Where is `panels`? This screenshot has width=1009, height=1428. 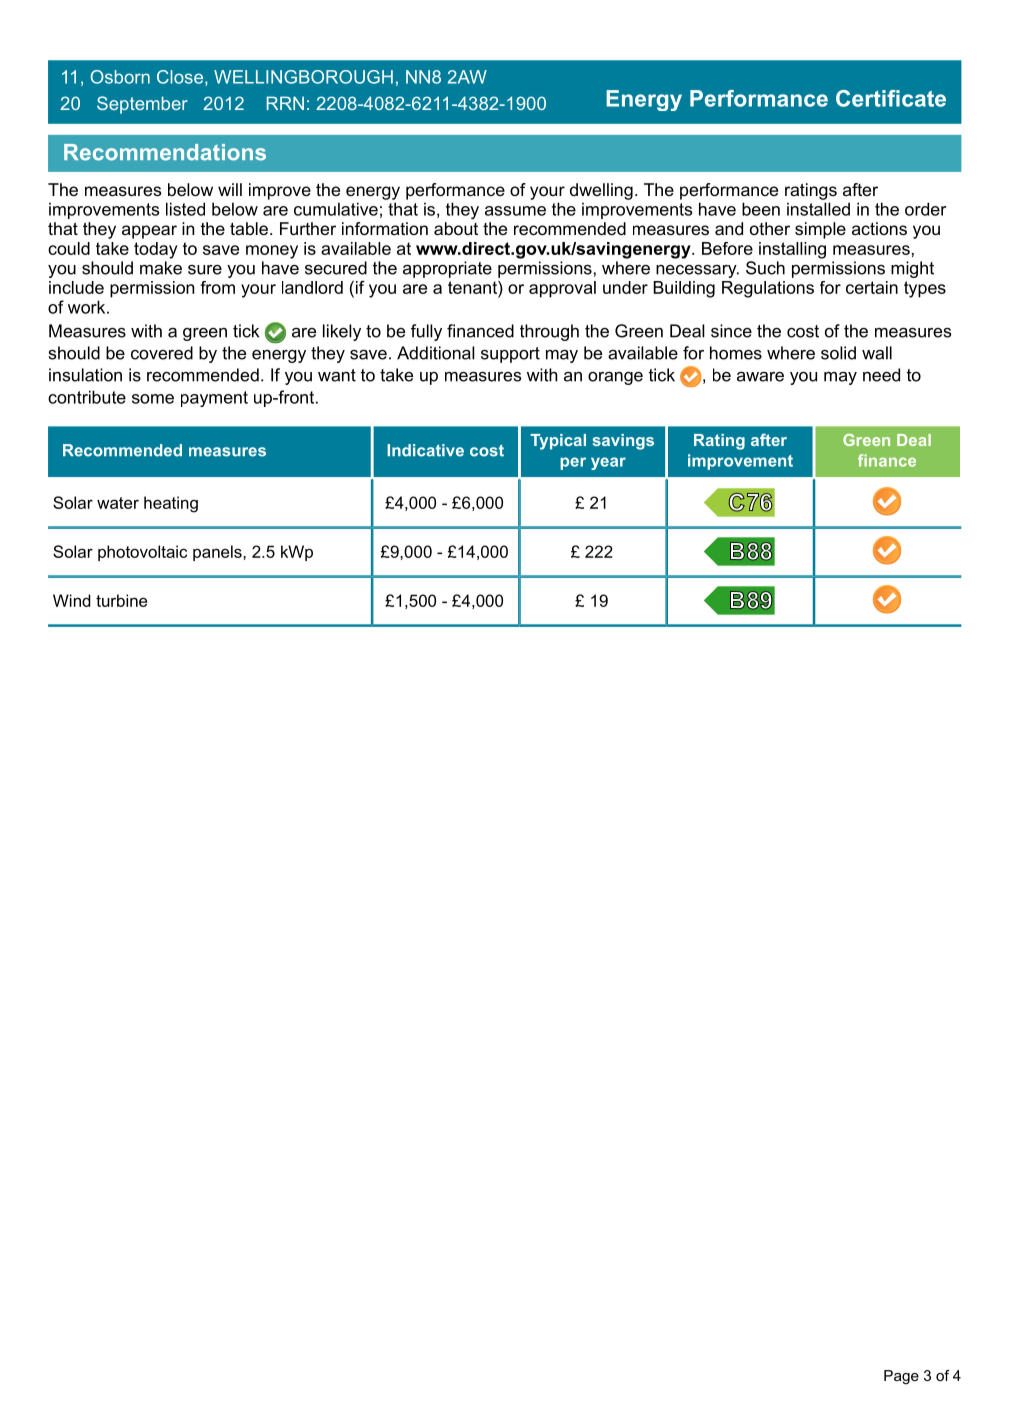 panels is located at coordinates (218, 553).
